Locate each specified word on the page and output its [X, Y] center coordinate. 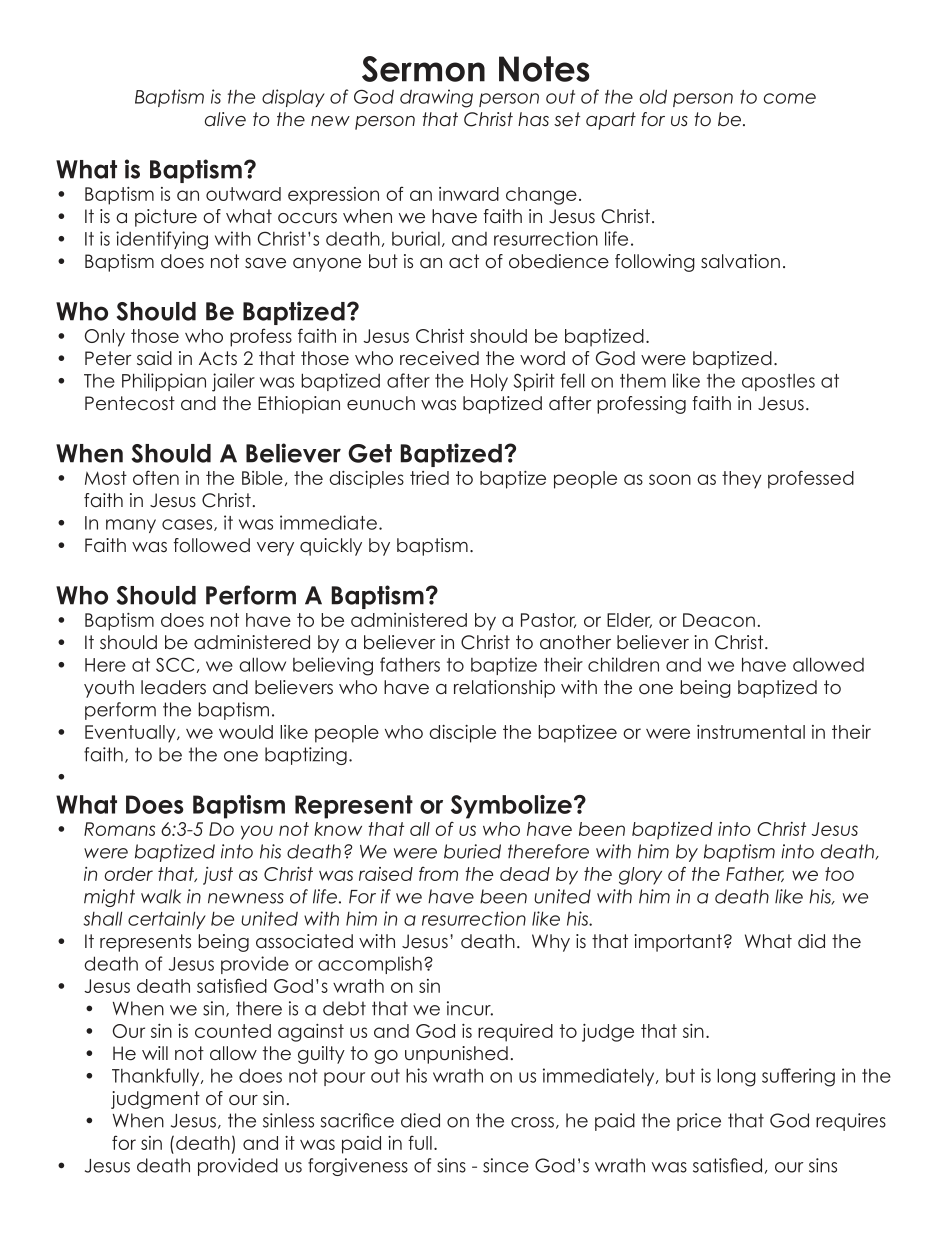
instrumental [751, 732]
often [156, 477]
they [742, 480]
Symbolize [511, 807]
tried [429, 478]
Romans [119, 829]
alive [225, 119]
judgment [155, 1100]
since [506, 1165]
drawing [436, 98]
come [790, 98]
